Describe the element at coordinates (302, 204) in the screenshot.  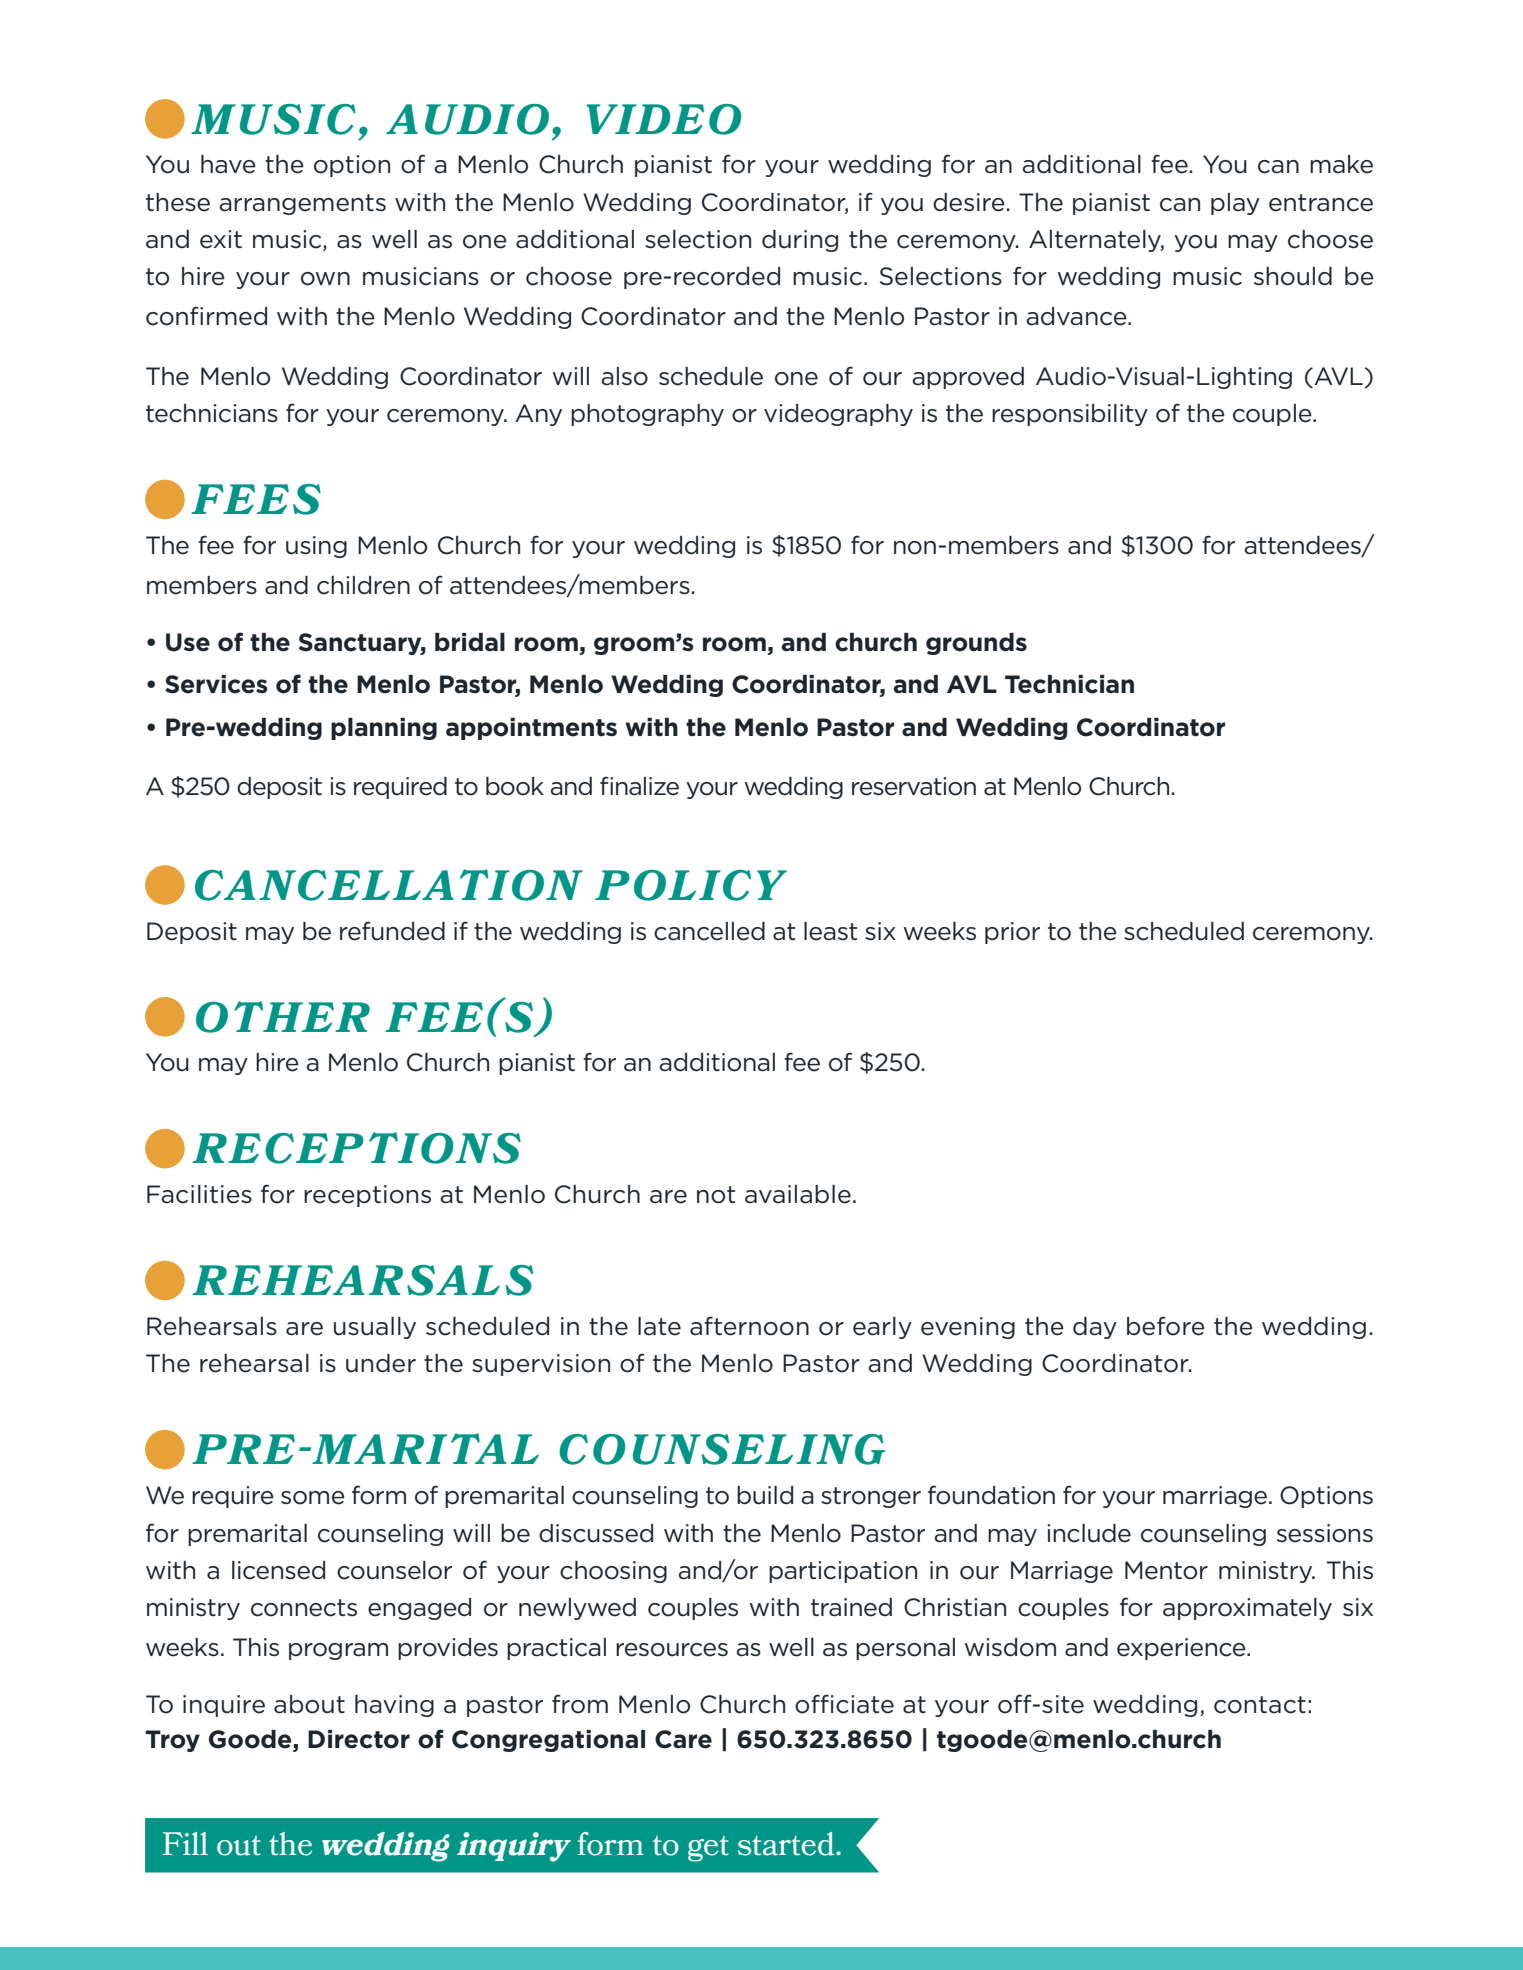
I see `arrangements` at that location.
